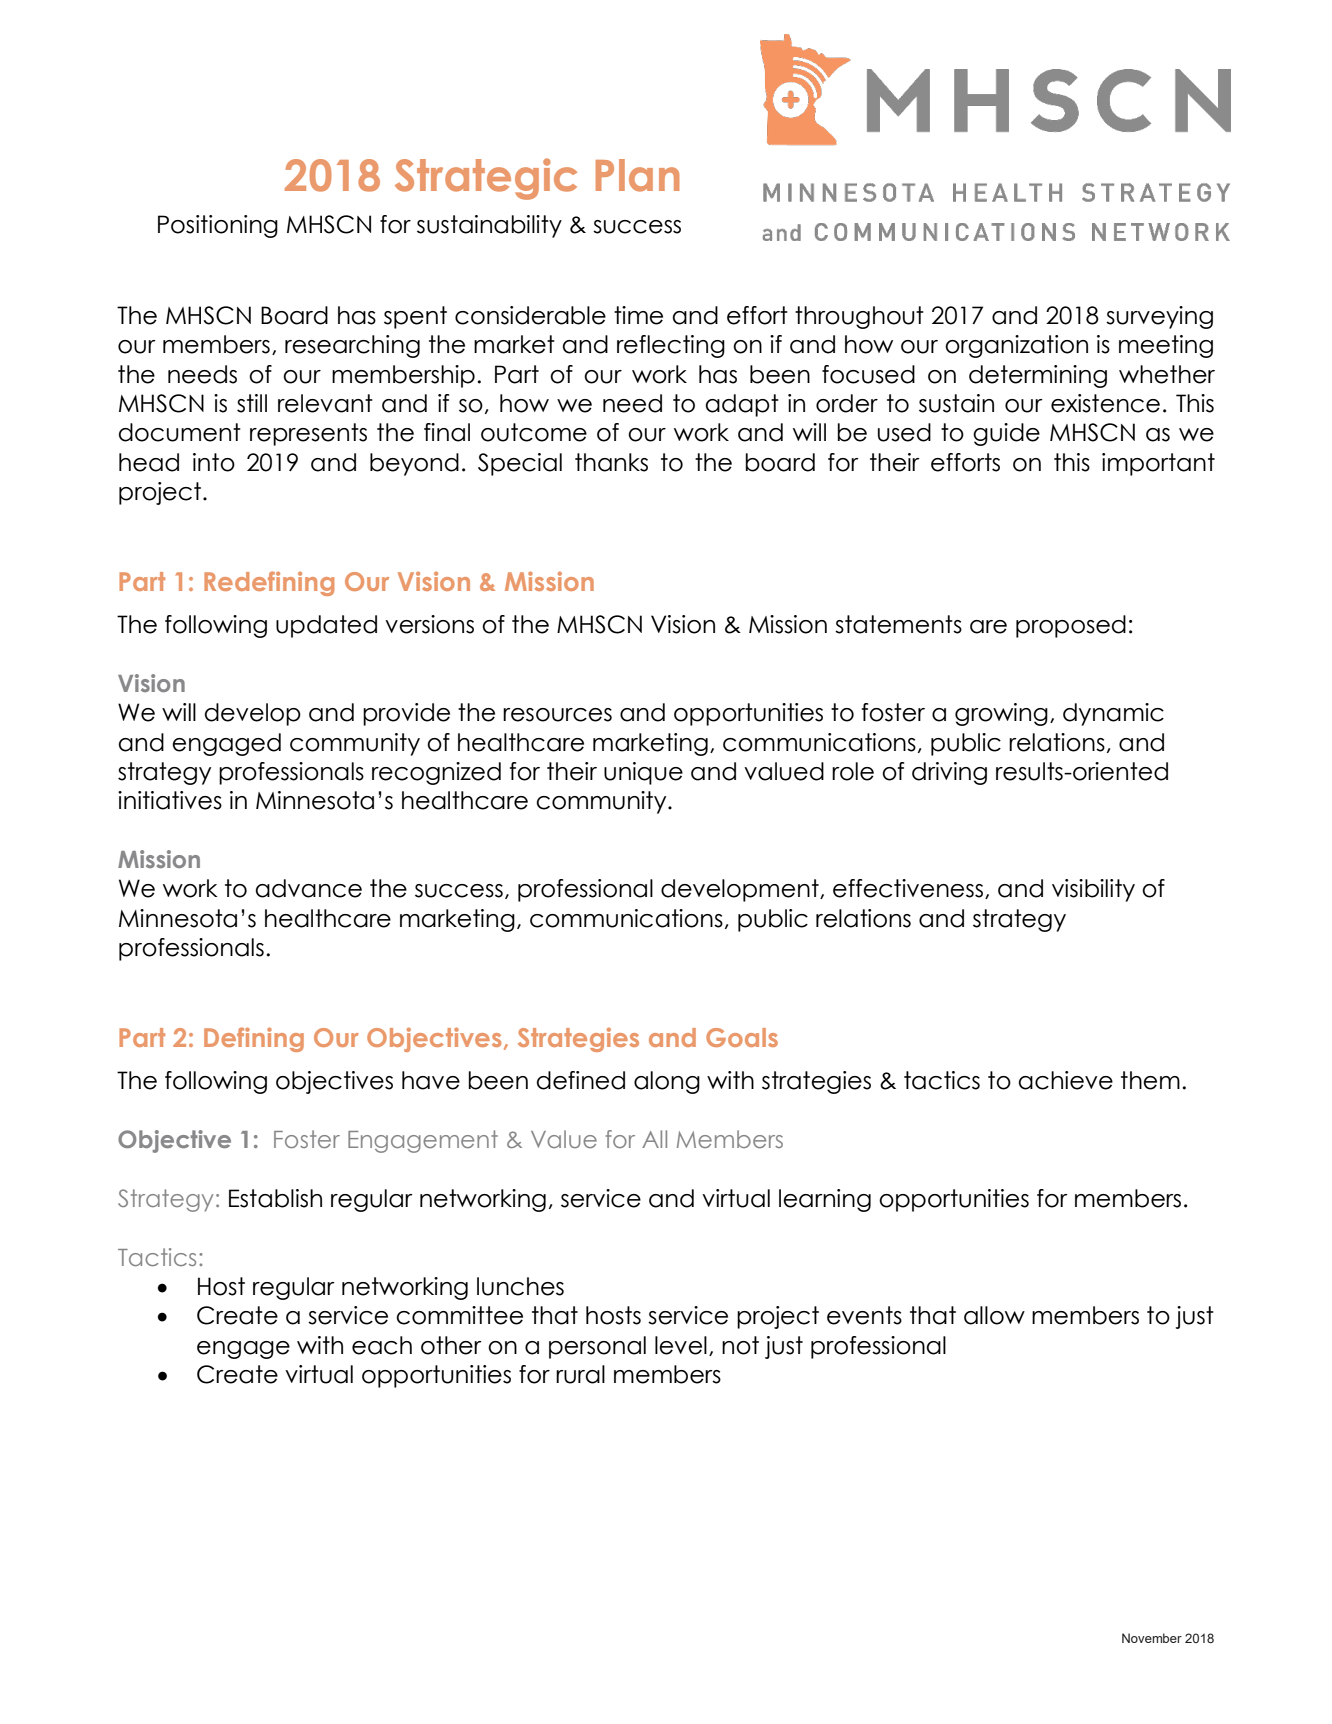 The width and height of the page is (1332, 1724). What do you see at coordinates (1152, 1638) in the page?
I see `November` at bounding box center [1152, 1638].
